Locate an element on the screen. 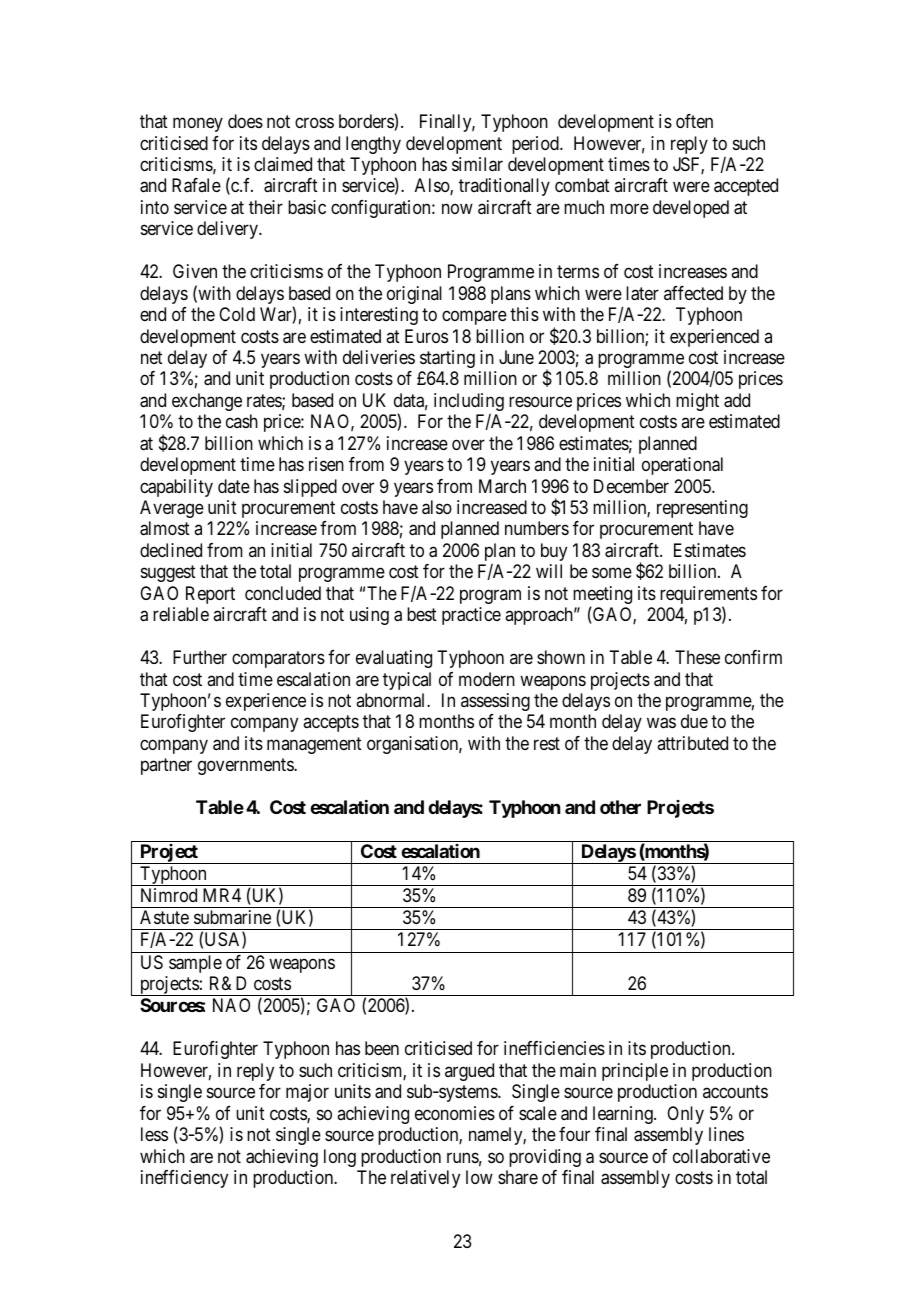  economies is located at coordinates (455, 1113).
